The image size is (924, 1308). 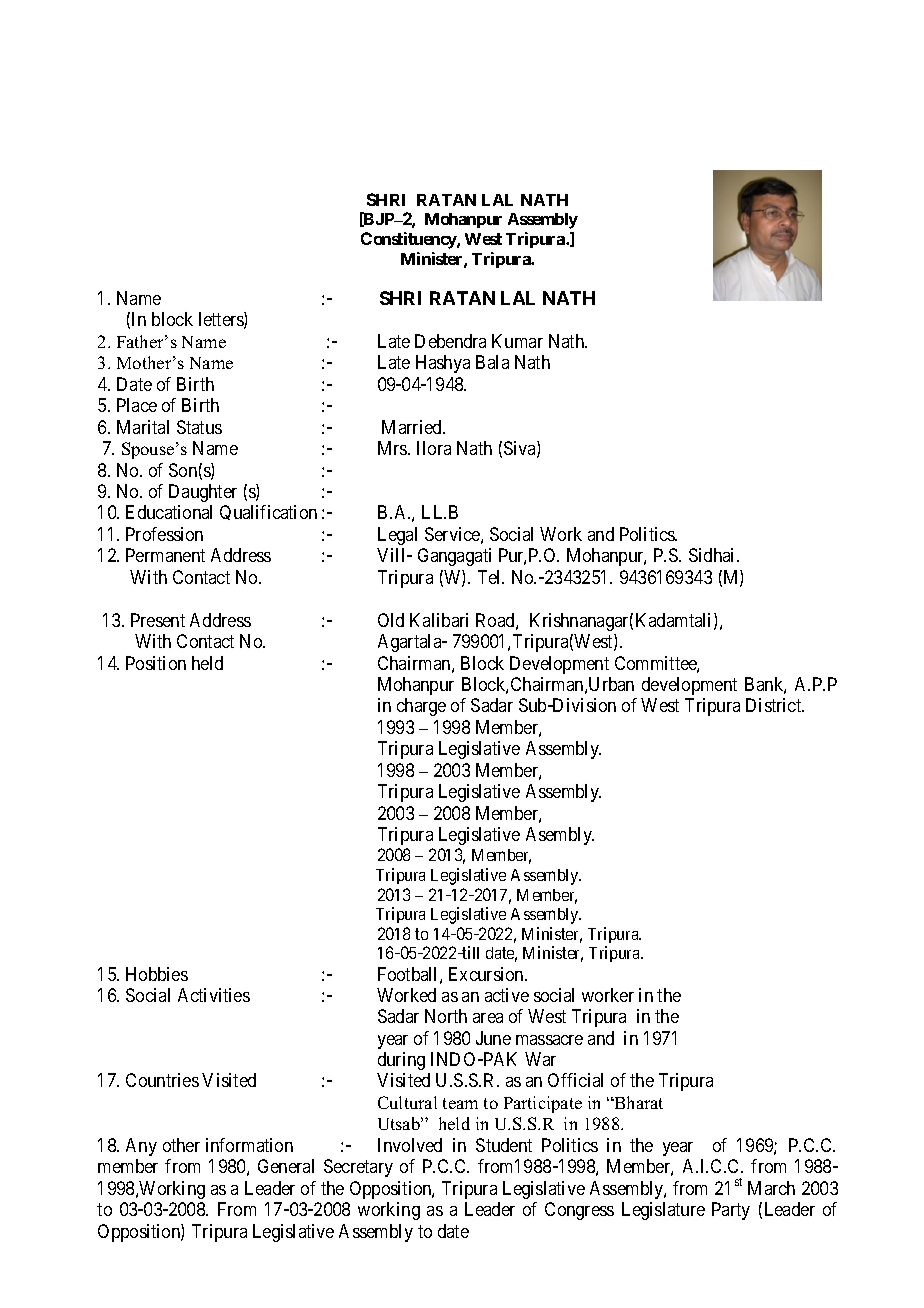 What do you see at coordinates (549, 1040) in the page?
I see `massacre` at bounding box center [549, 1040].
